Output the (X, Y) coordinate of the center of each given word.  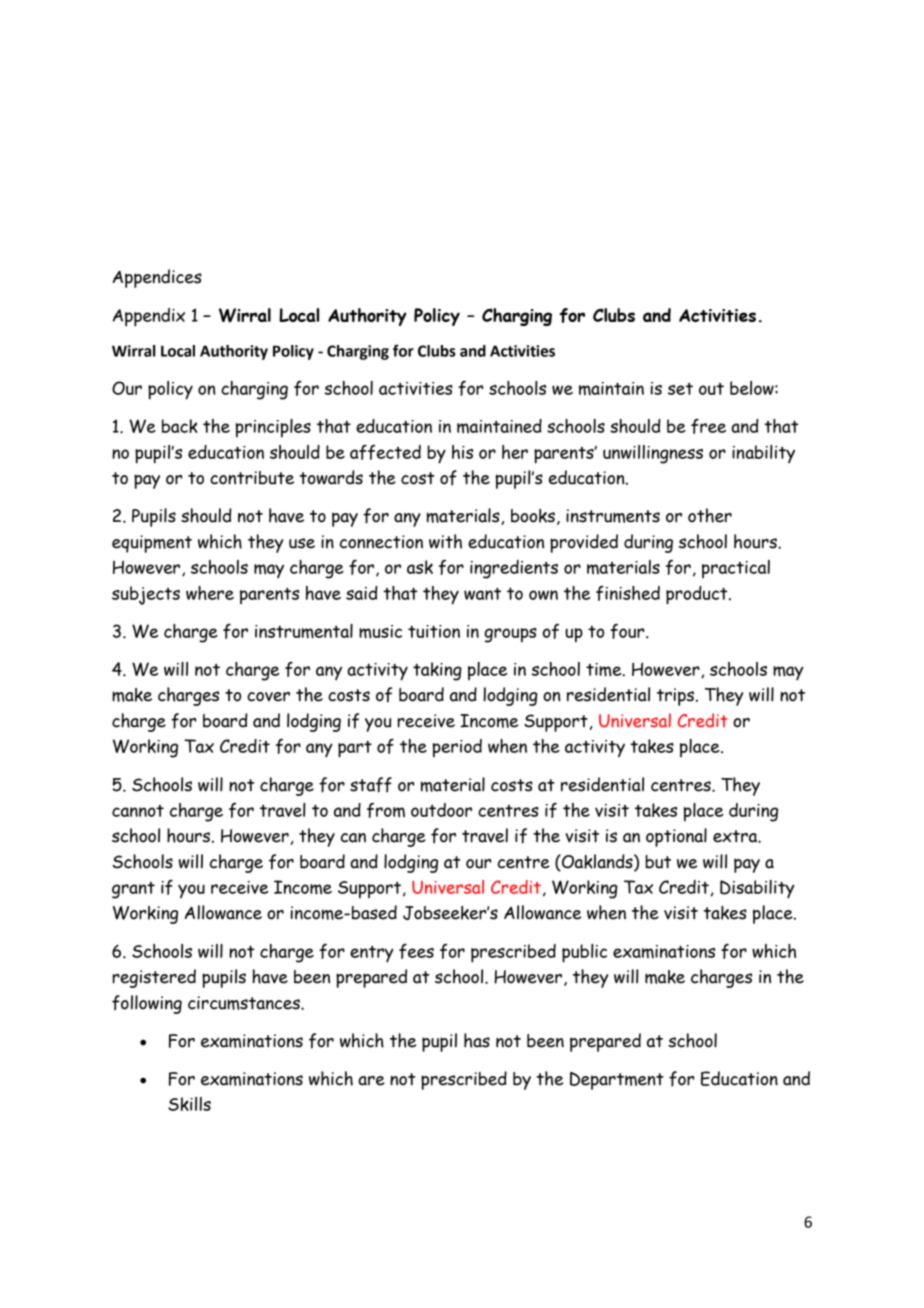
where (210, 593)
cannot (138, 811)
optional (676, 837)
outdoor (441, 810)
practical (736, 569)
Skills (189, 1104)
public (584, 953)
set (680, 389)
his (462, 452)
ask (420, 567)
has (477, 1040)
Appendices (157, 278)
